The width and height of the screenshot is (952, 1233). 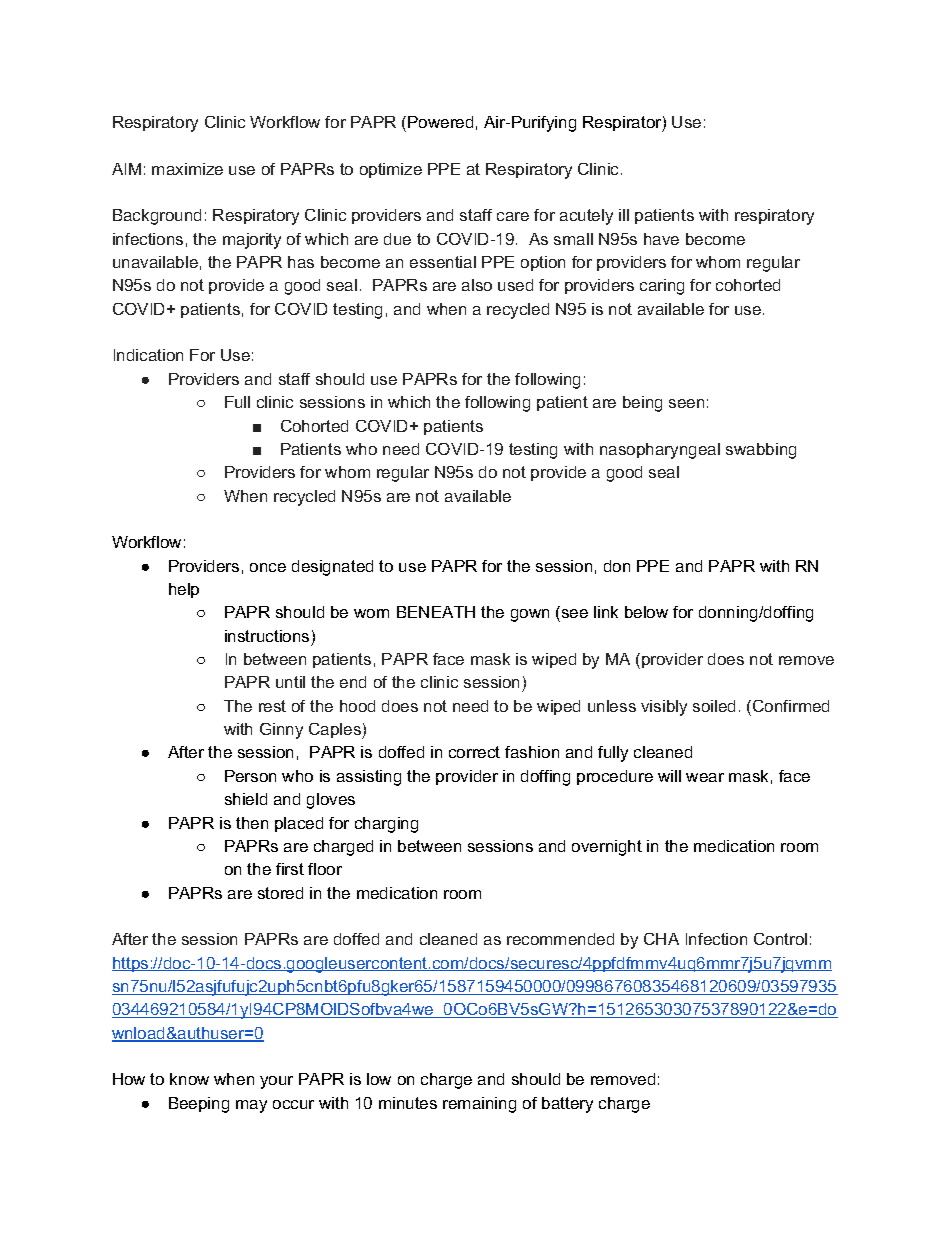 I want to click on remaining, so click(x=479, y=1105).
